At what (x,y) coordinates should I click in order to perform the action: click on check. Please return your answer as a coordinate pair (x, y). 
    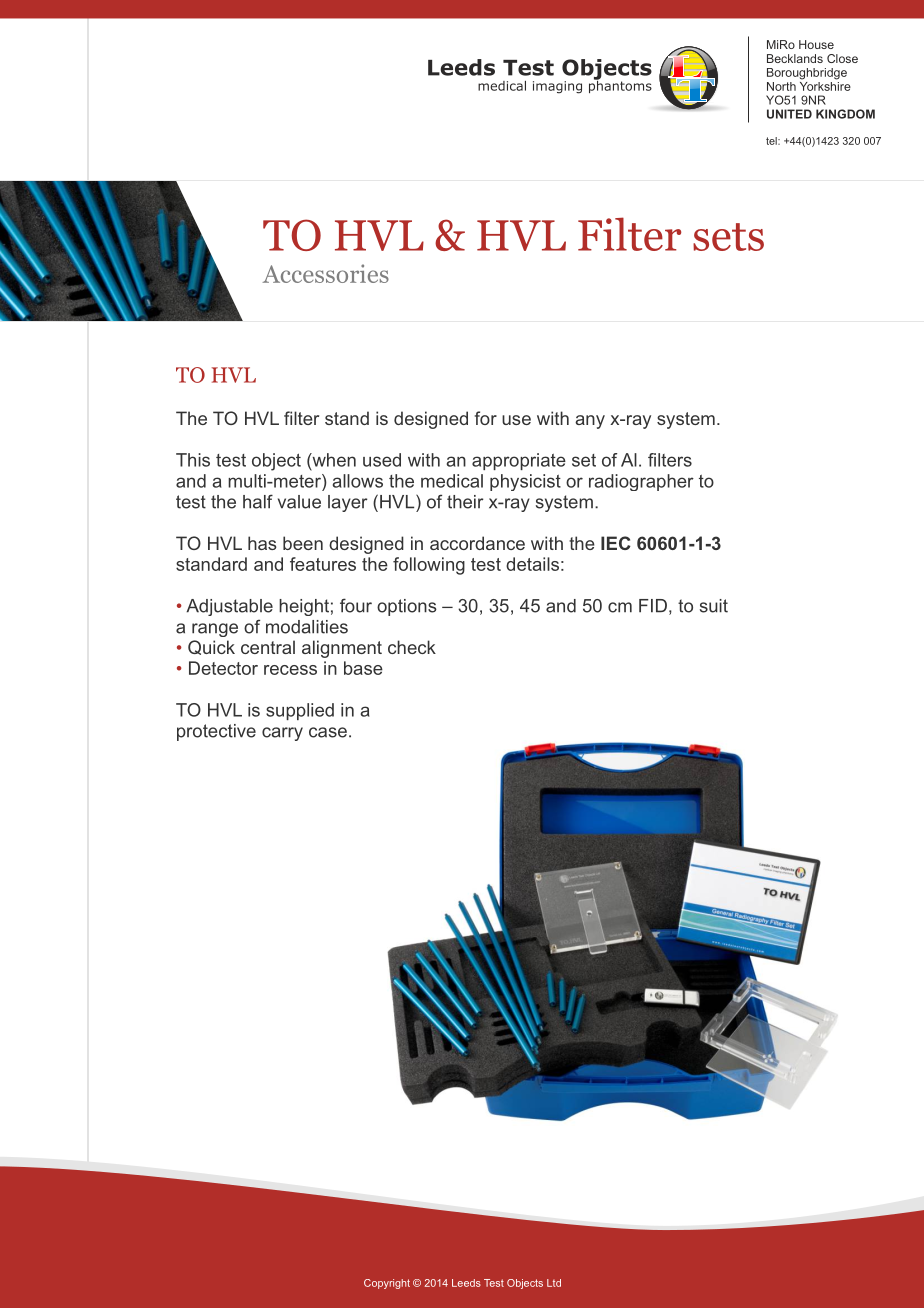
    Looking at the image, I should click on (412, 647).
